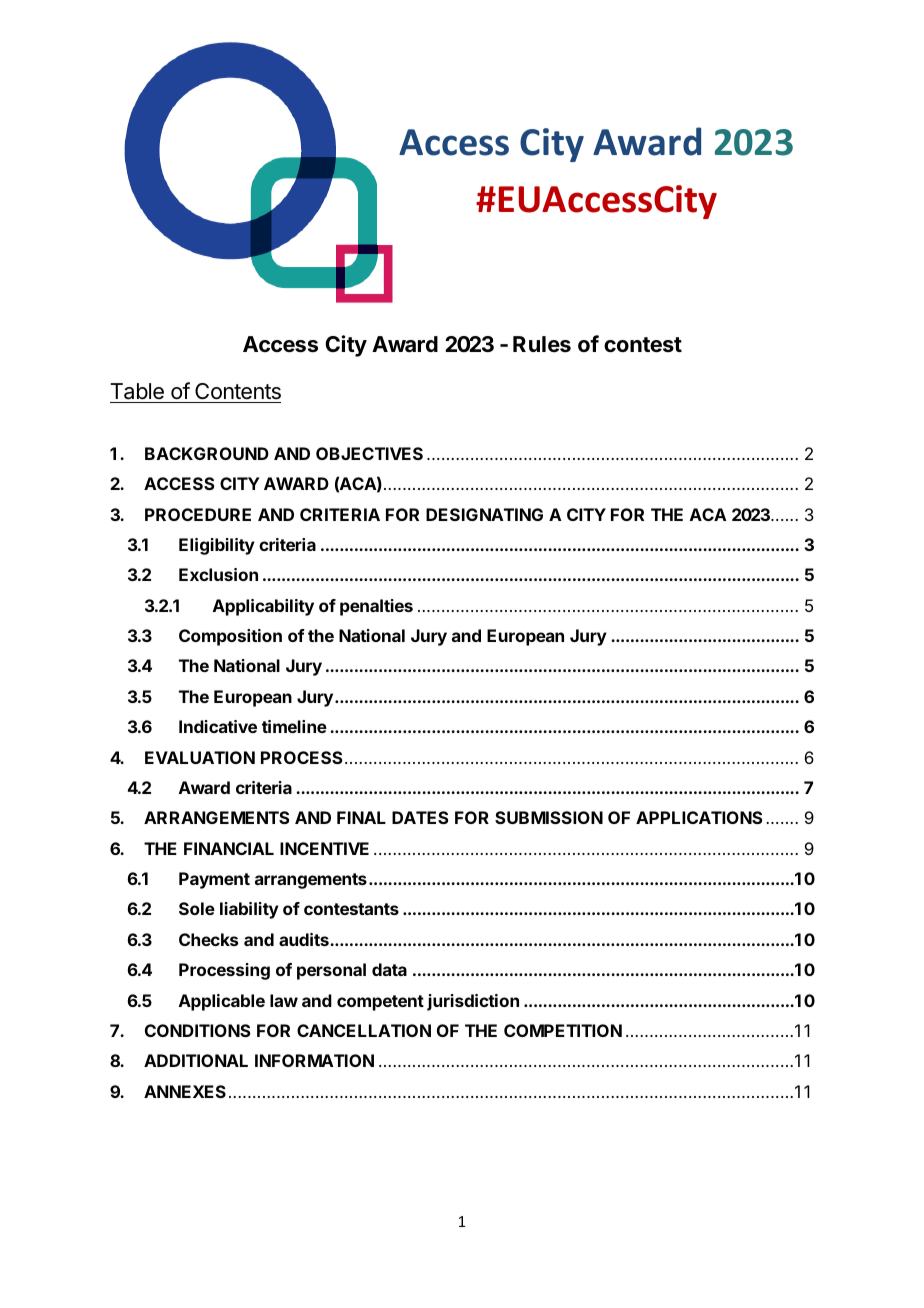 Image resolution: width=924 pixels, height=1308 pixels. What do you see at coordinates (217, 546) in the document?
I see `Eligibility` at bounding box center [217, 546].
